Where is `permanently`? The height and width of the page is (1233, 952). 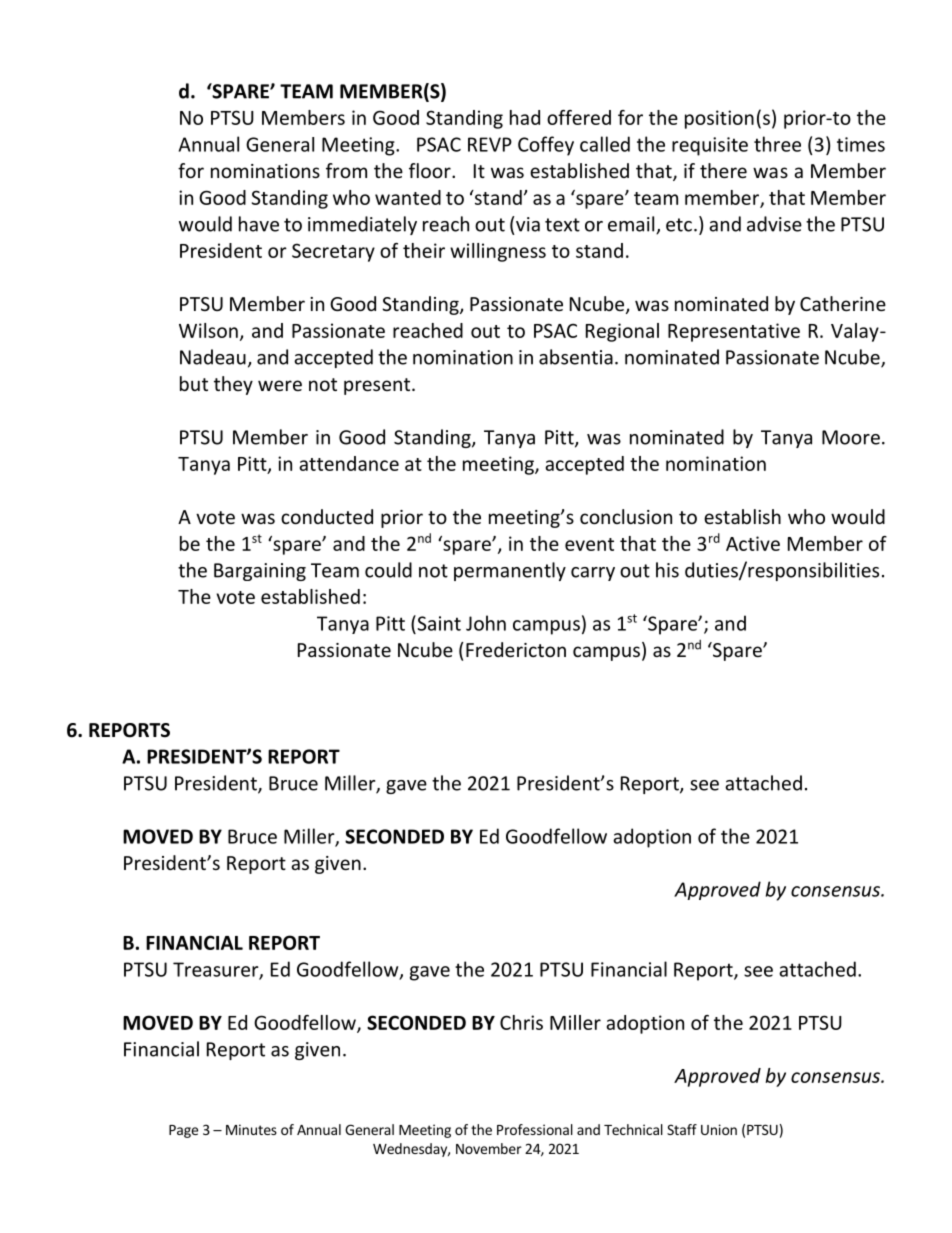 permanently is located at coordinates (510, 571).
